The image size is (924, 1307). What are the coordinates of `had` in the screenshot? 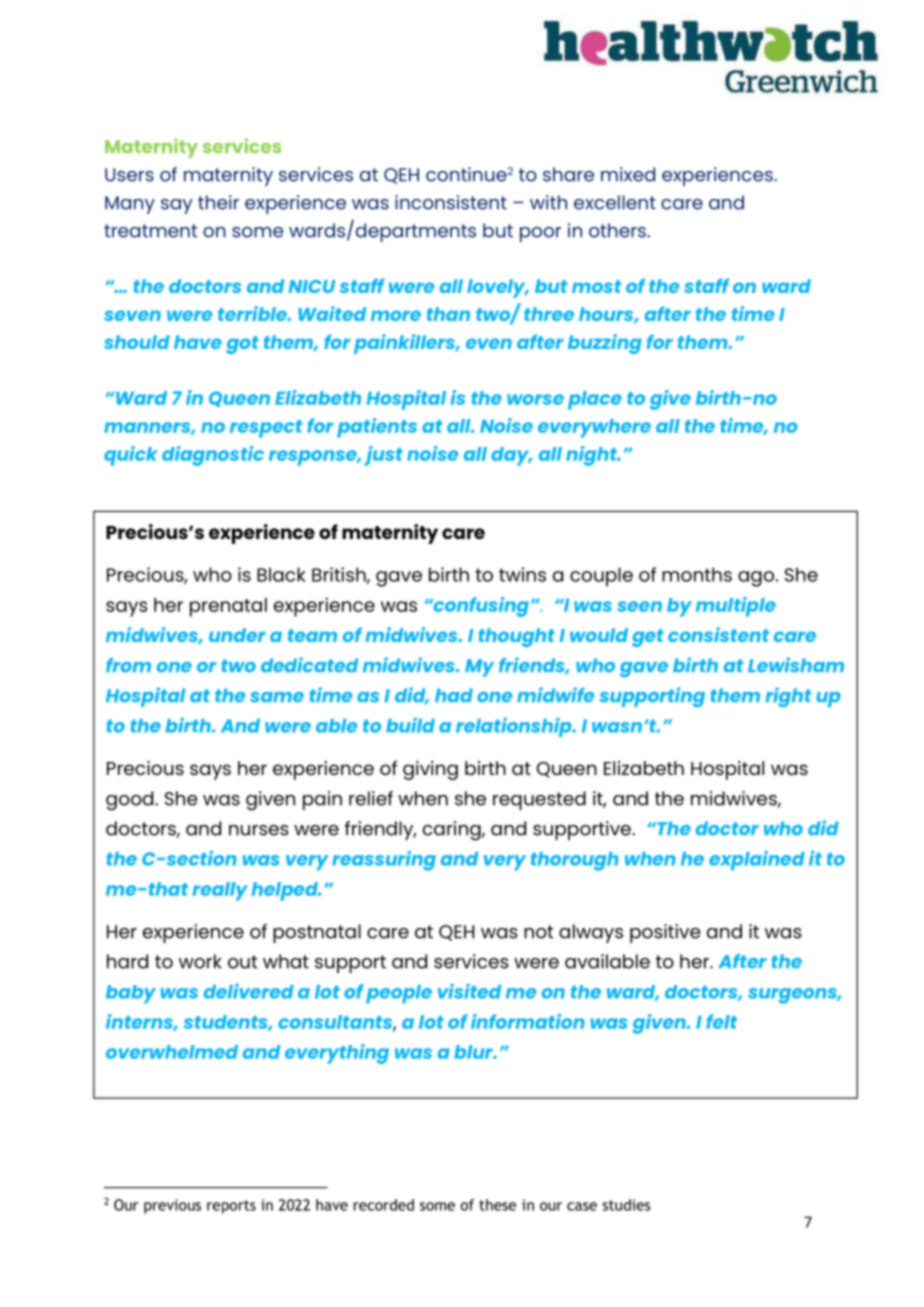 It's located at (454, 695).
